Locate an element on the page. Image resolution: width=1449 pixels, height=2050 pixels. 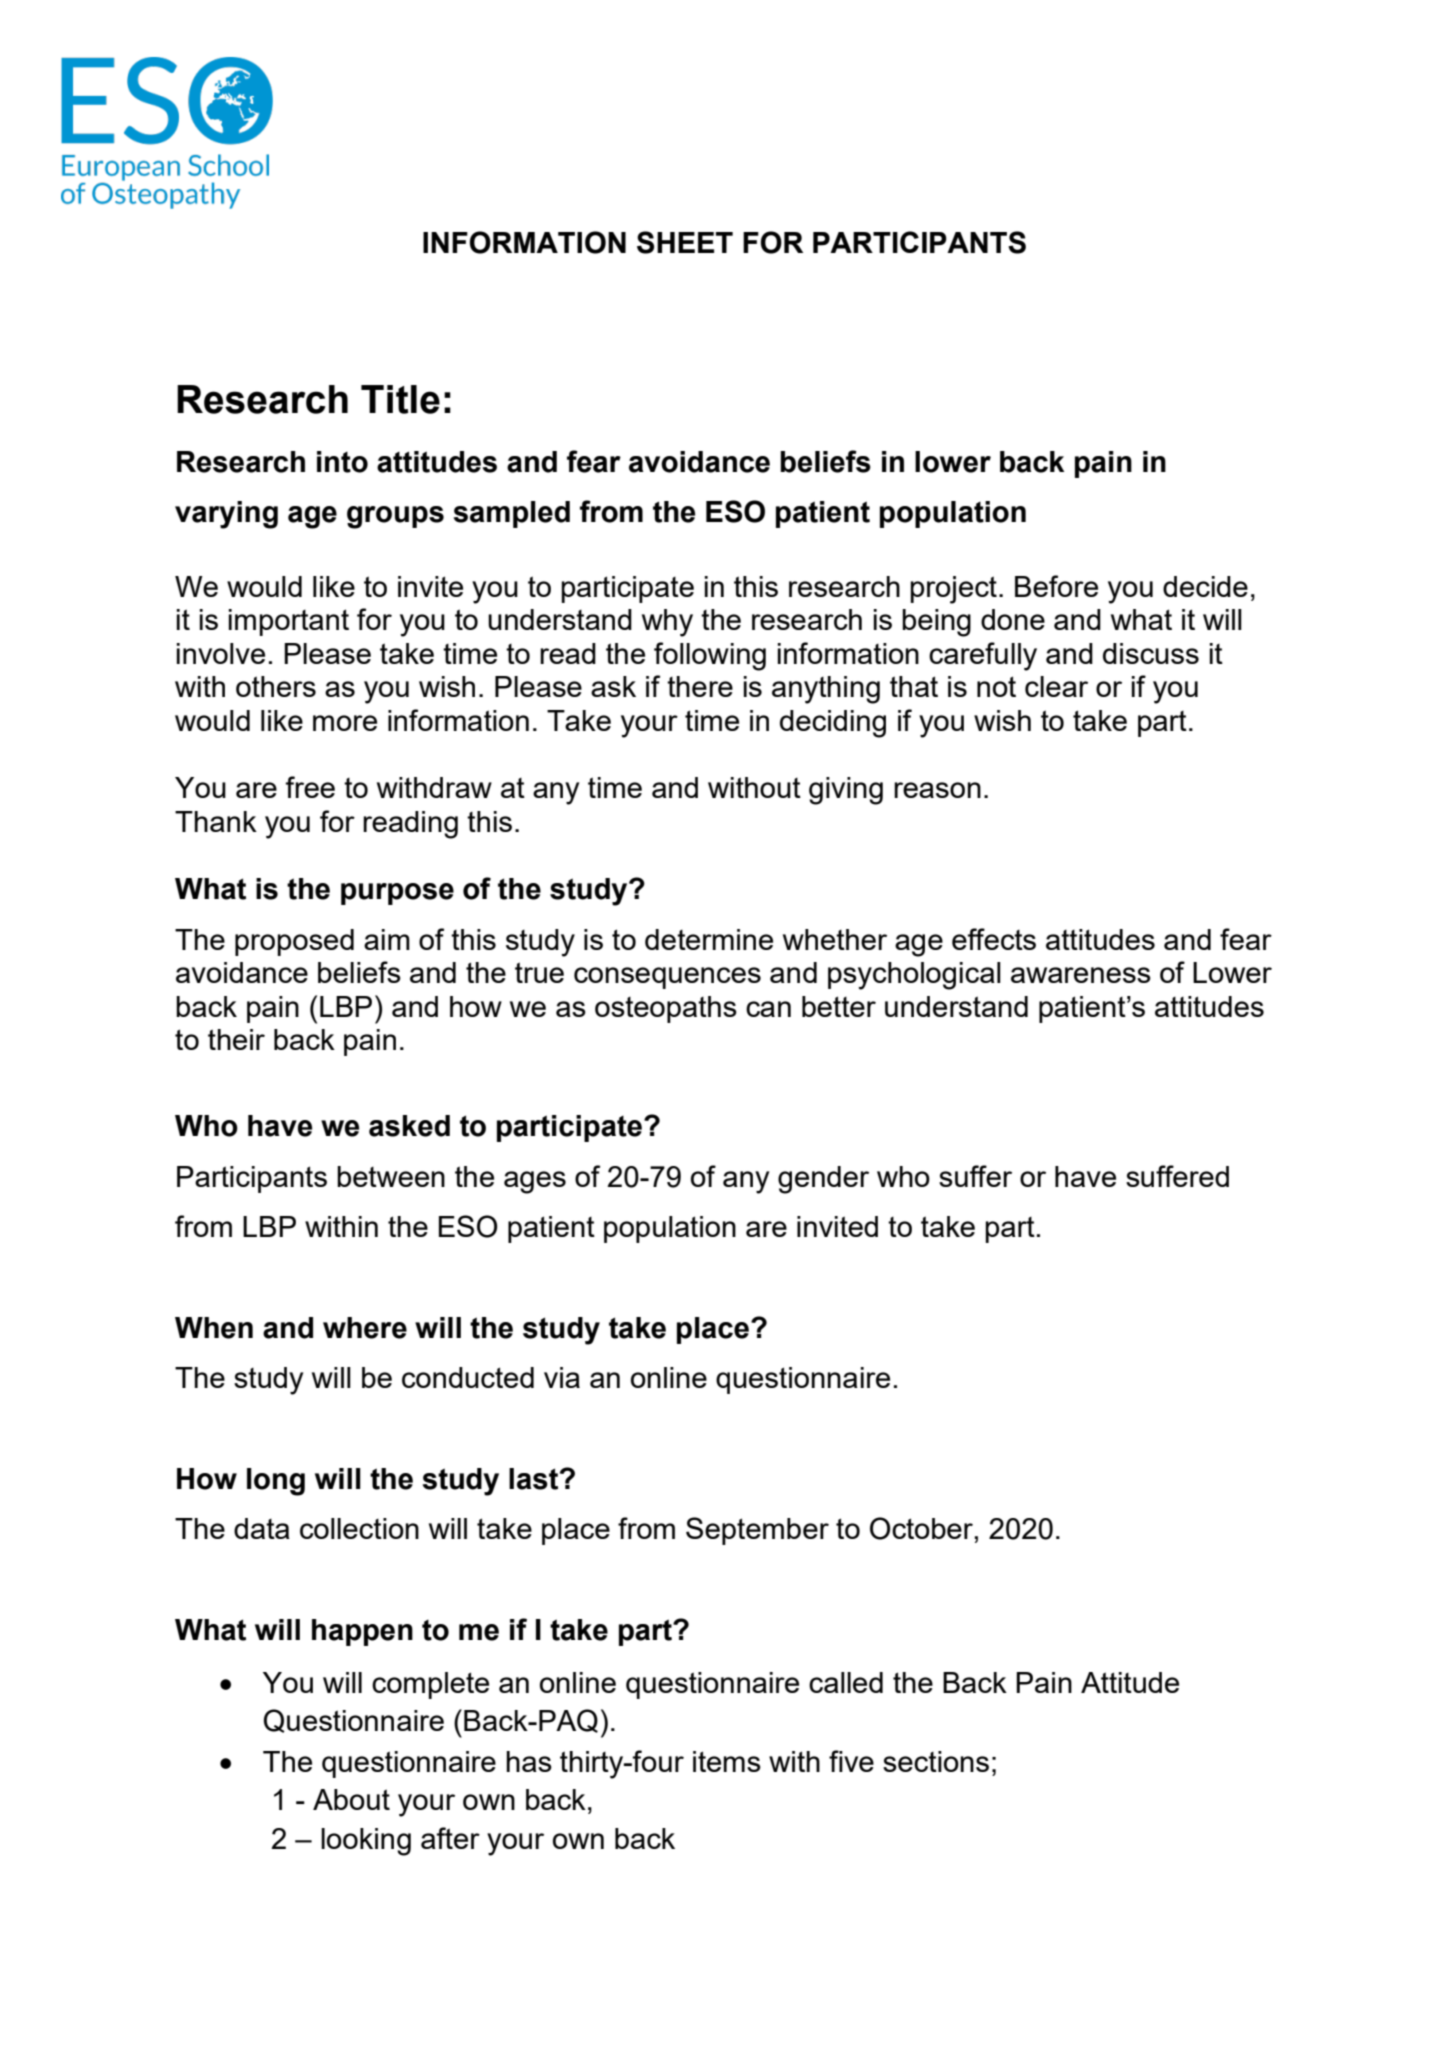
SHEET is located at coordinates (685, 242).
